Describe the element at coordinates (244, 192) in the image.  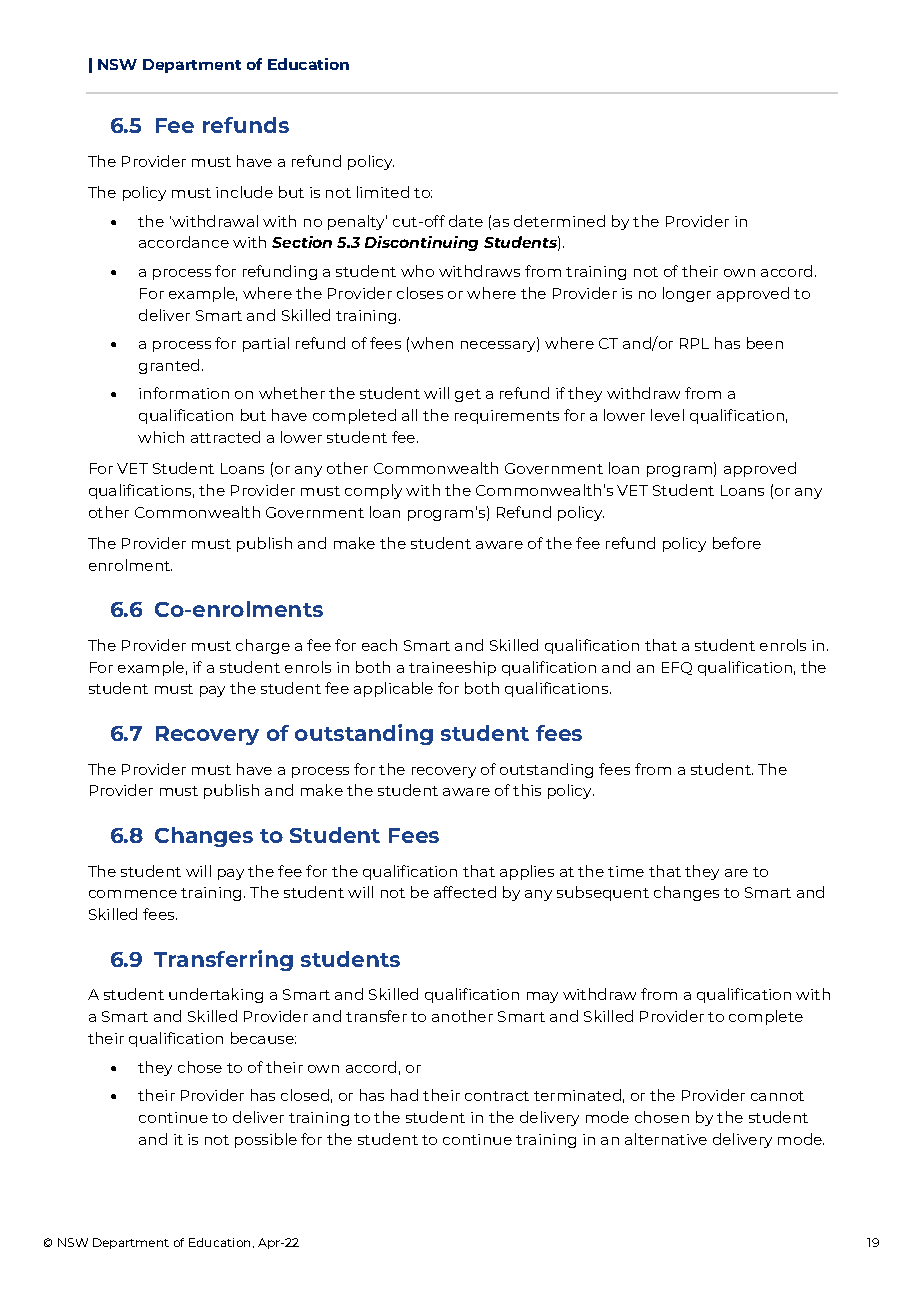
I see `include` at that location.
